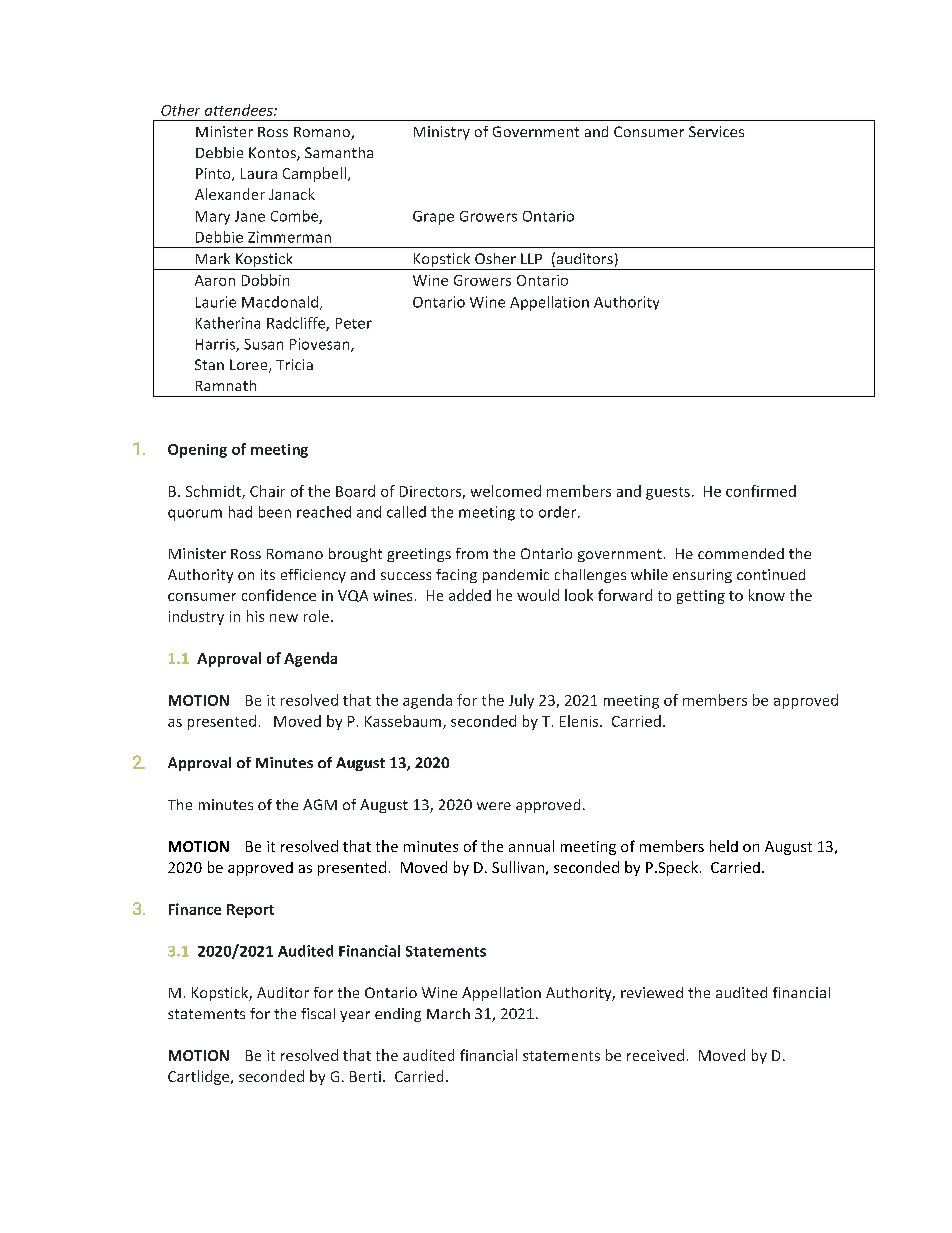  I want to click on attendees, so click(240, 110).
